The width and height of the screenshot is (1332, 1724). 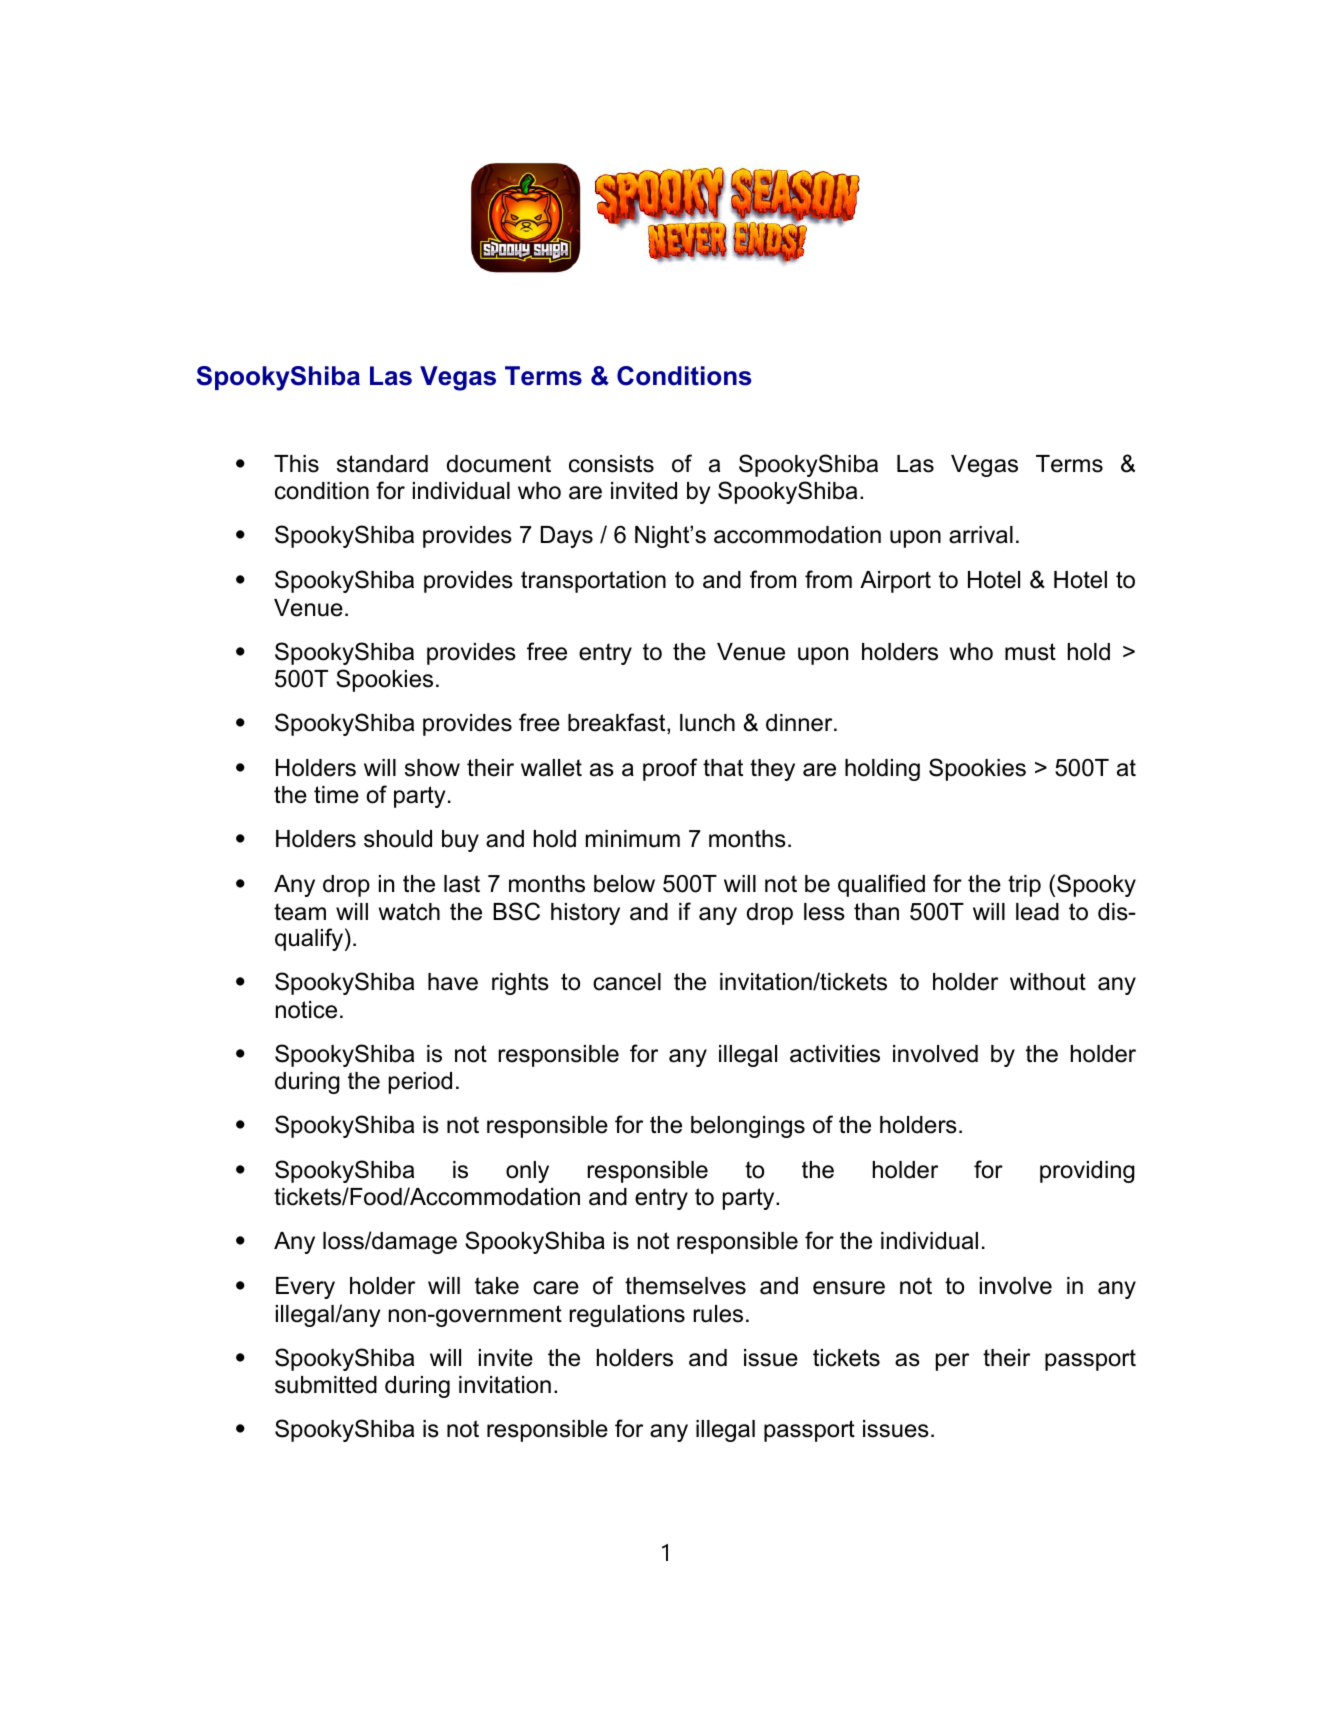 What do you see at coordinates (981, 535) in the screenshot?
I see `arrival` at bounding box center [981, 535].
